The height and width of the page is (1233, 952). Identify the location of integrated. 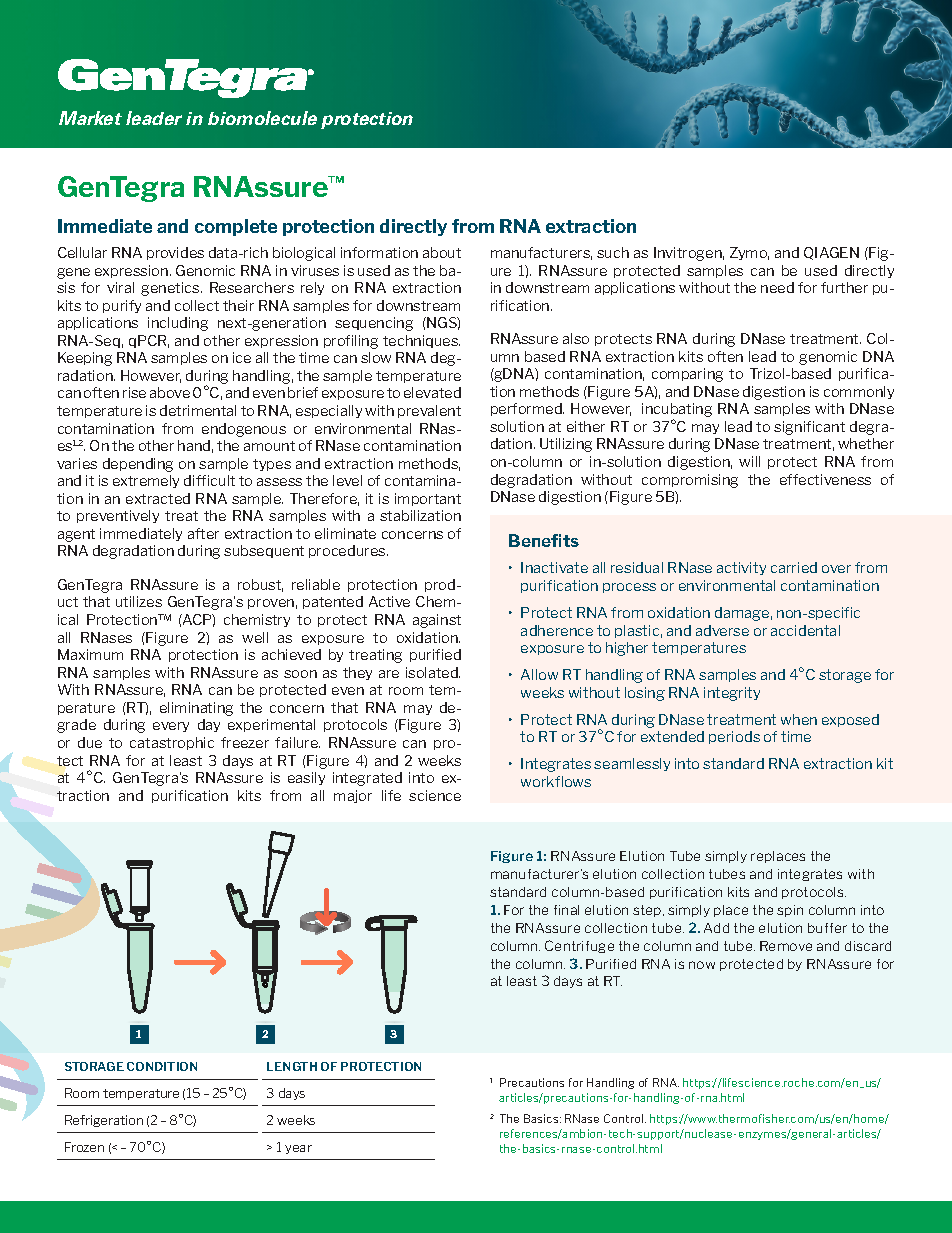
(367, 779).
